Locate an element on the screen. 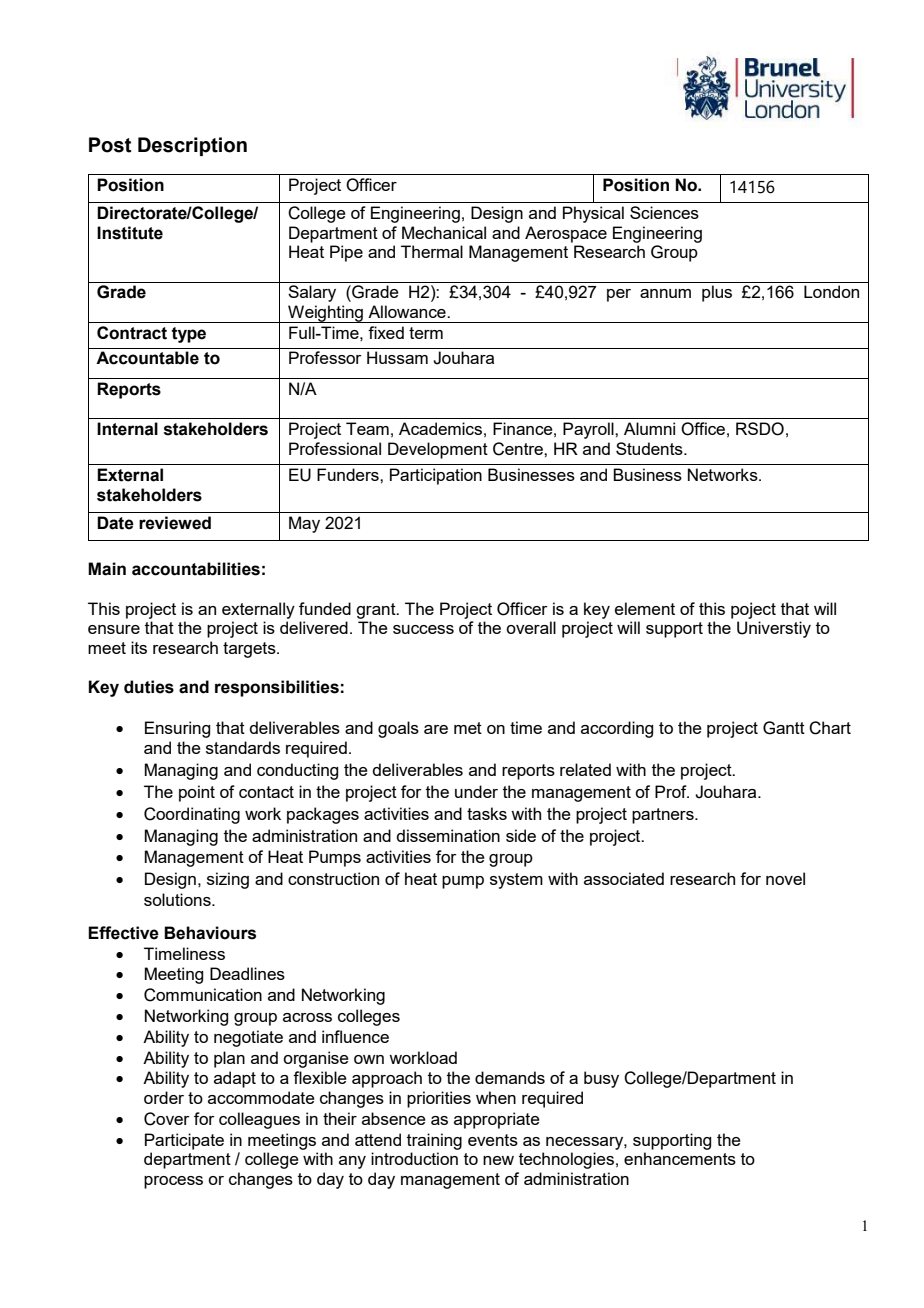 The width and height of the screenshot is (924, 1308). Description is located at coordinates (192, 146).
